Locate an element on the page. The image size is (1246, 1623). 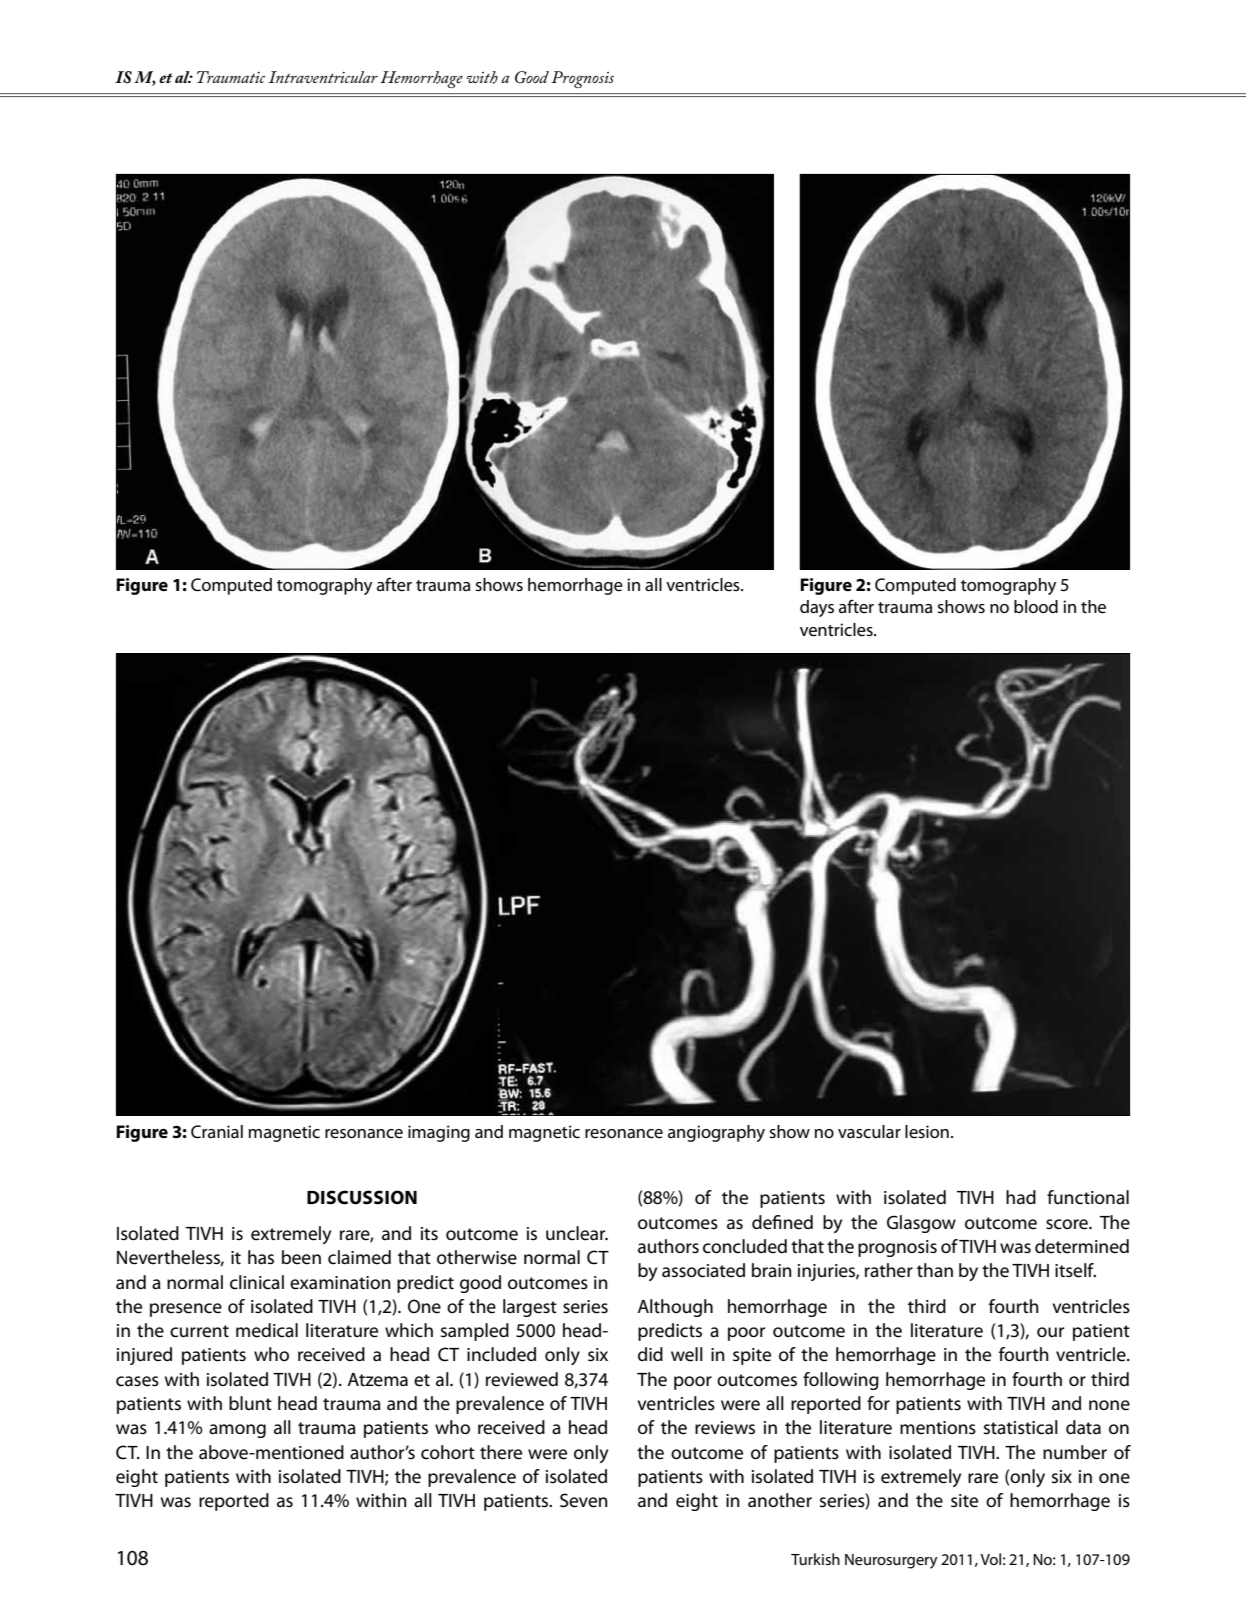
medical is located at coordinates (267, 1330).
